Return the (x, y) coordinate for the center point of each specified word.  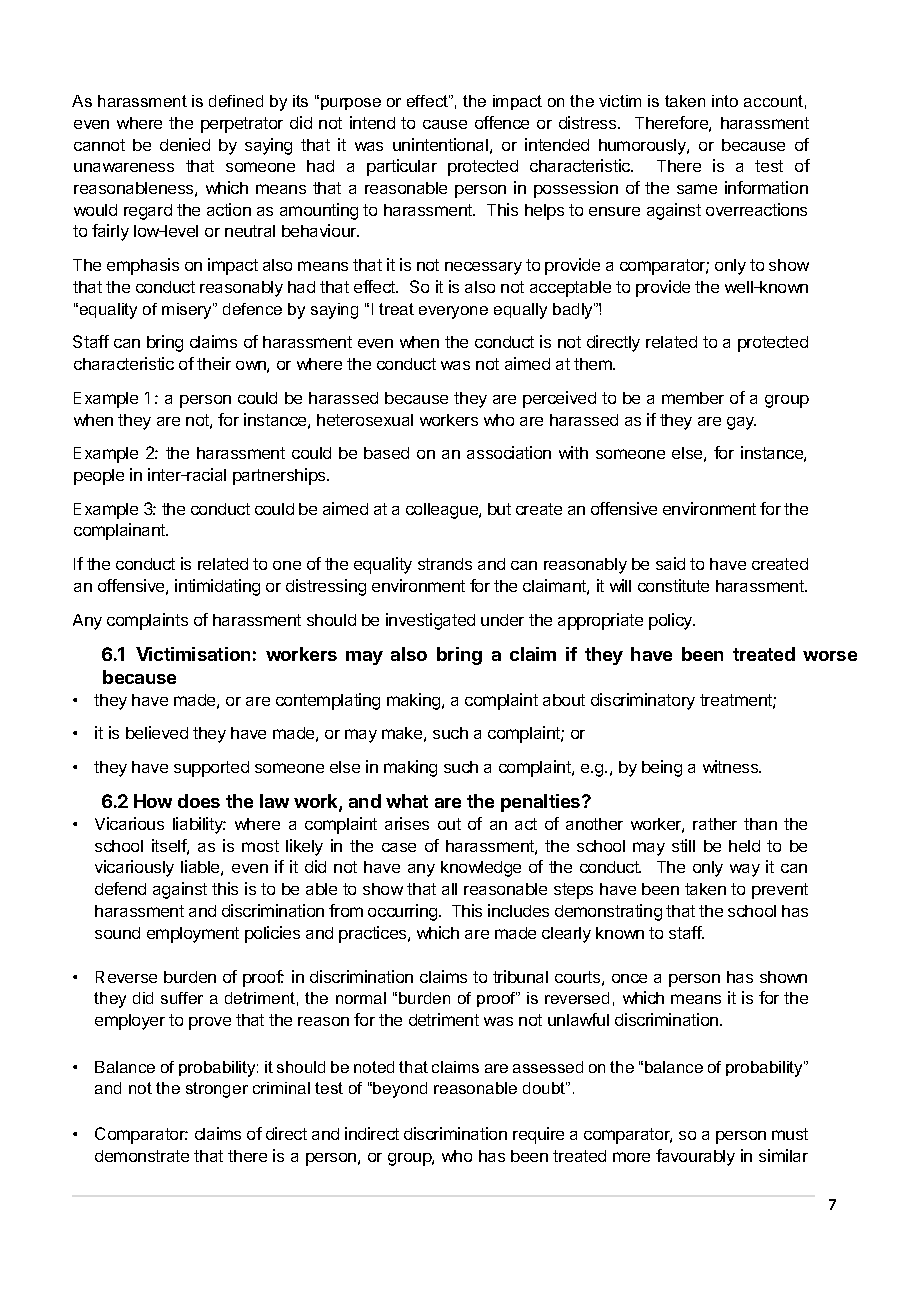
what (407, 801)
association (509, 452)
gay (741, 423)
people (99, 477)
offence (502, 122)
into (725, 101)
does (199, 801)
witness (732, 766)
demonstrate (142, 1156)
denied (185, 144)
